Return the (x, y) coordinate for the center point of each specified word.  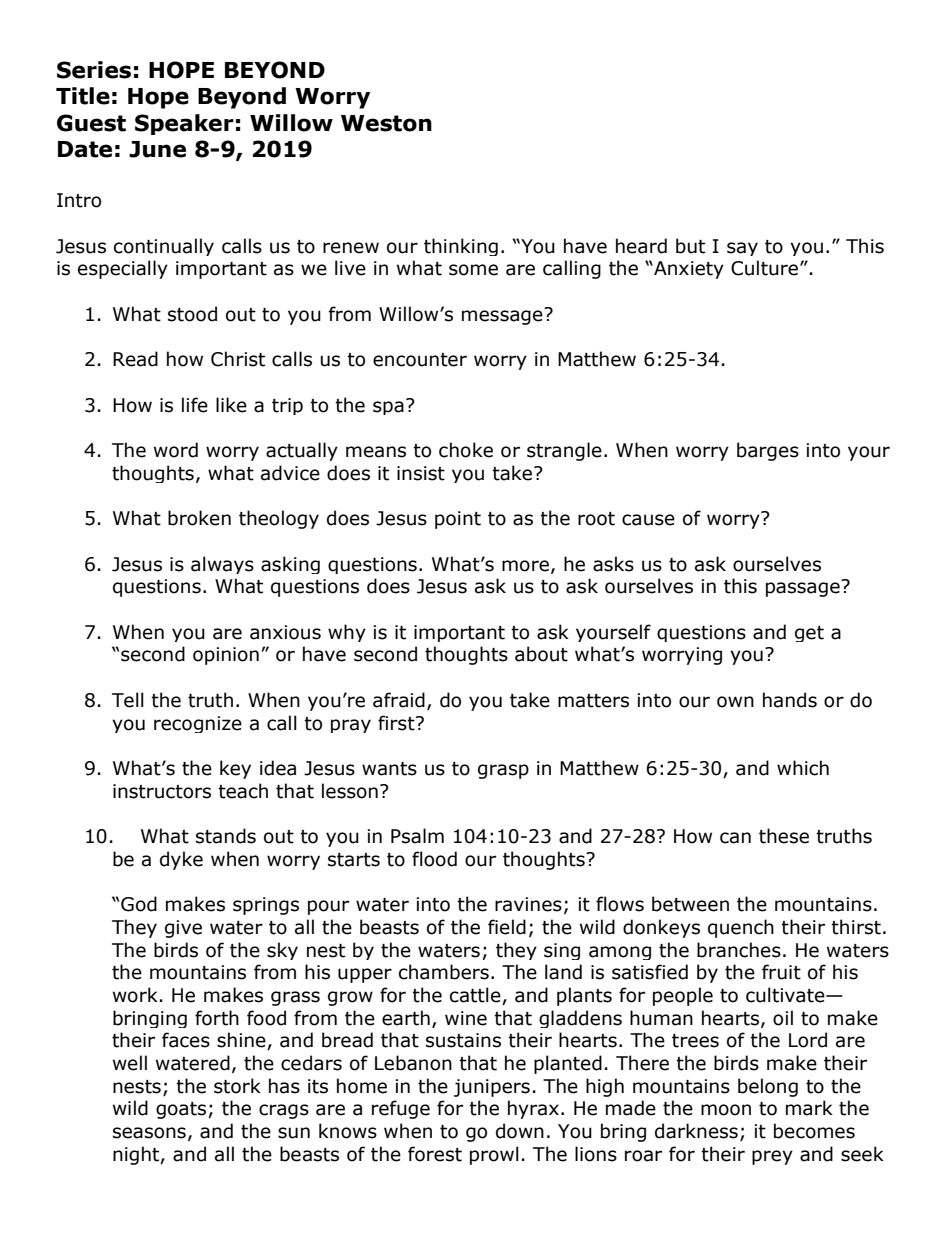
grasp (503, 771)
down (520, 1131)
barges (768, 451)
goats (181, 1110)
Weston (386, 123)
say (742, 249)
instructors (162, 791)
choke (466, 450)
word (176, 450)
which (803, 768)
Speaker (184, 124)
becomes (814, 1131)
